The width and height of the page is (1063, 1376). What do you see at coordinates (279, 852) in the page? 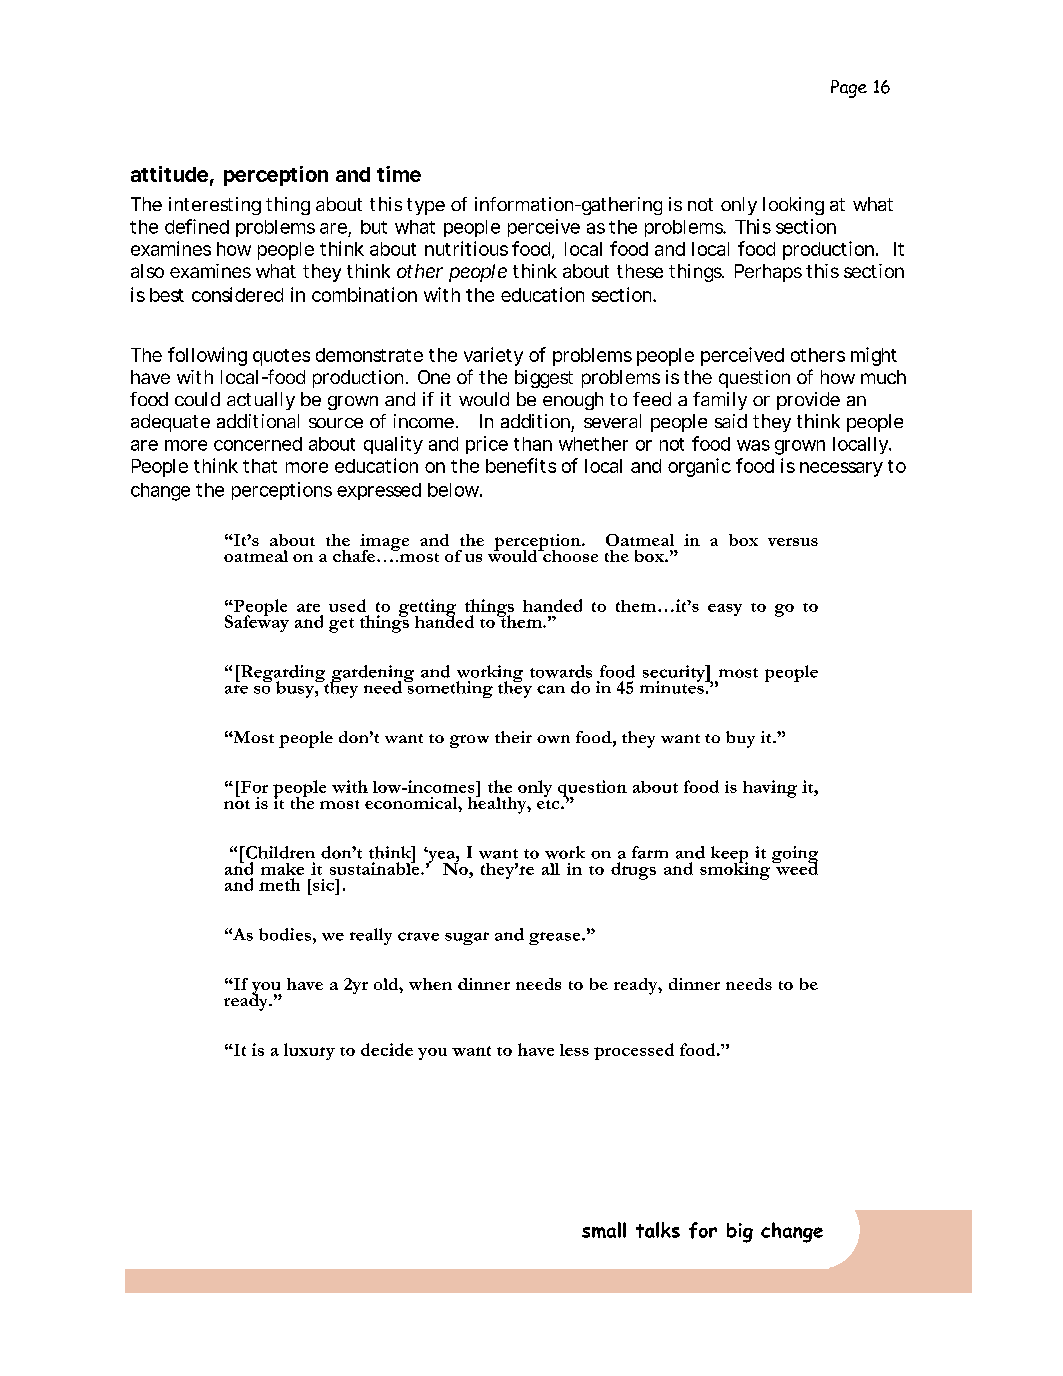
I see `Children` at bounding box center [279, 852].
